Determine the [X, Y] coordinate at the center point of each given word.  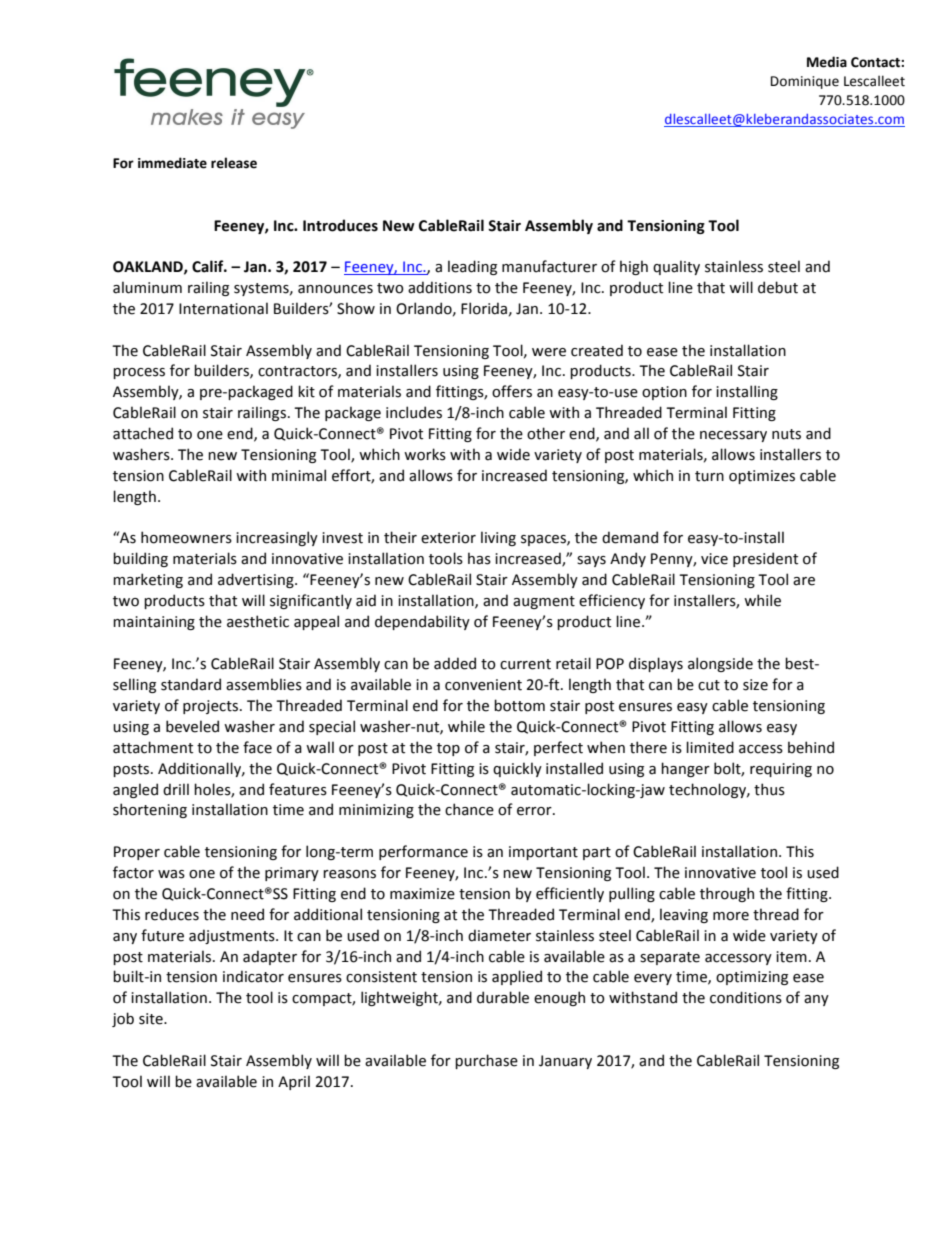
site [152, 1019]
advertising [257, 580]
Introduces [340, 225]
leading [472, 267]
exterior [448, 538]
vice [714, 559]
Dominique [805, 82]
